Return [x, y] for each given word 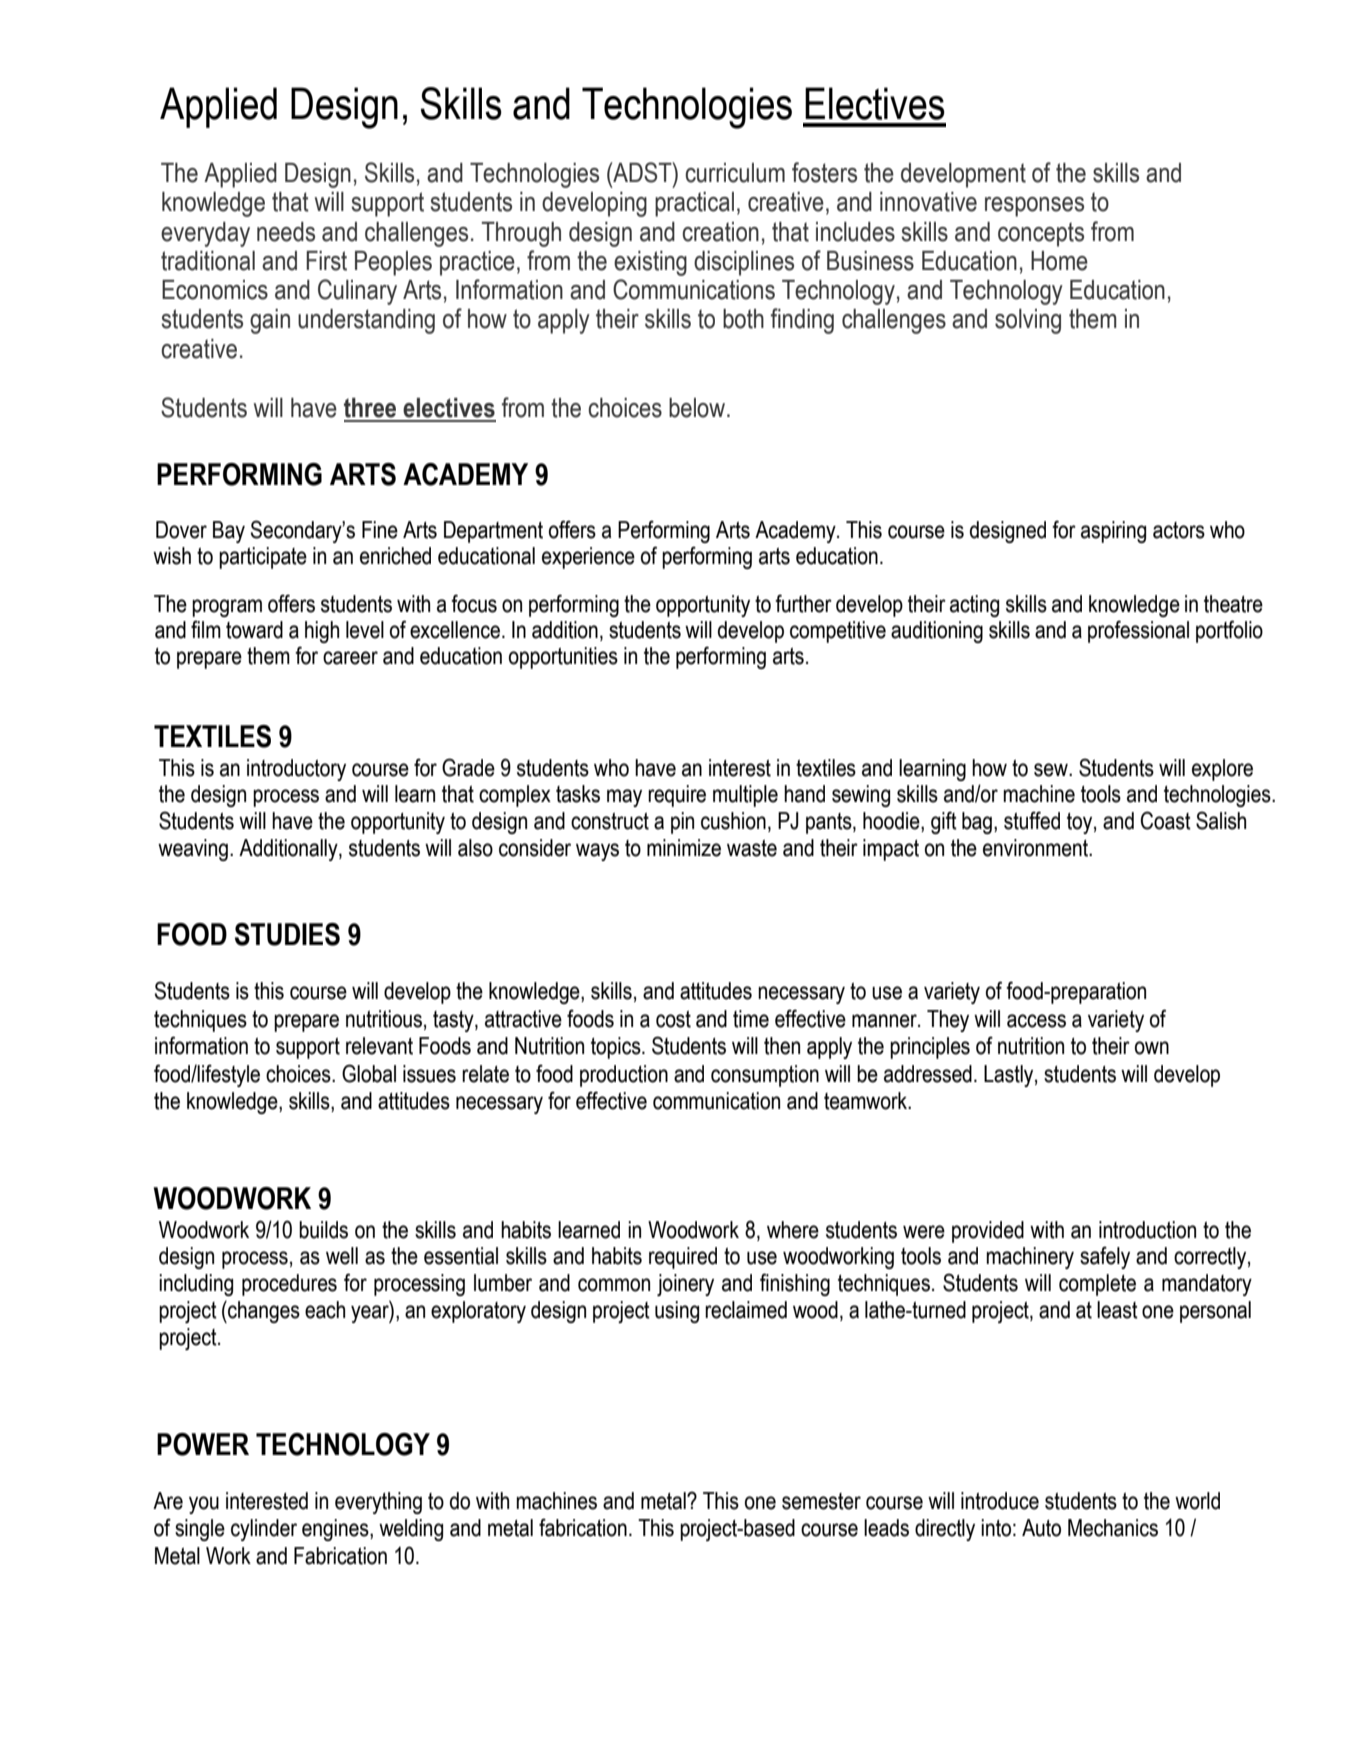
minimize [684, 848]
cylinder [264, 1530]
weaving [193, 850]
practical [694, 204]
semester [821, 1501]
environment [1037, 848]
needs [286, 232]
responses [1034, 207]
